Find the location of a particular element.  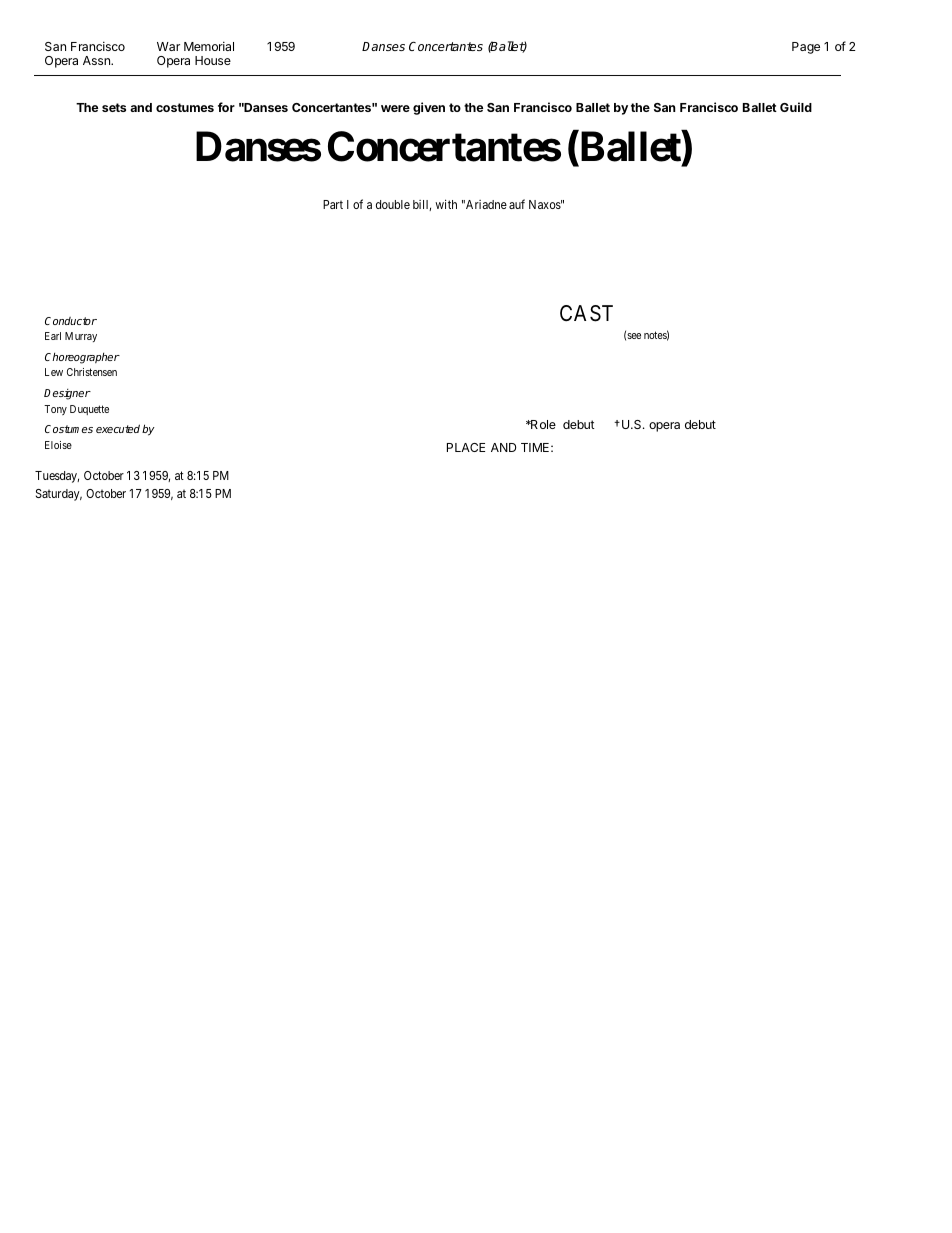

PLACE is located at coordinates (466, 447).
